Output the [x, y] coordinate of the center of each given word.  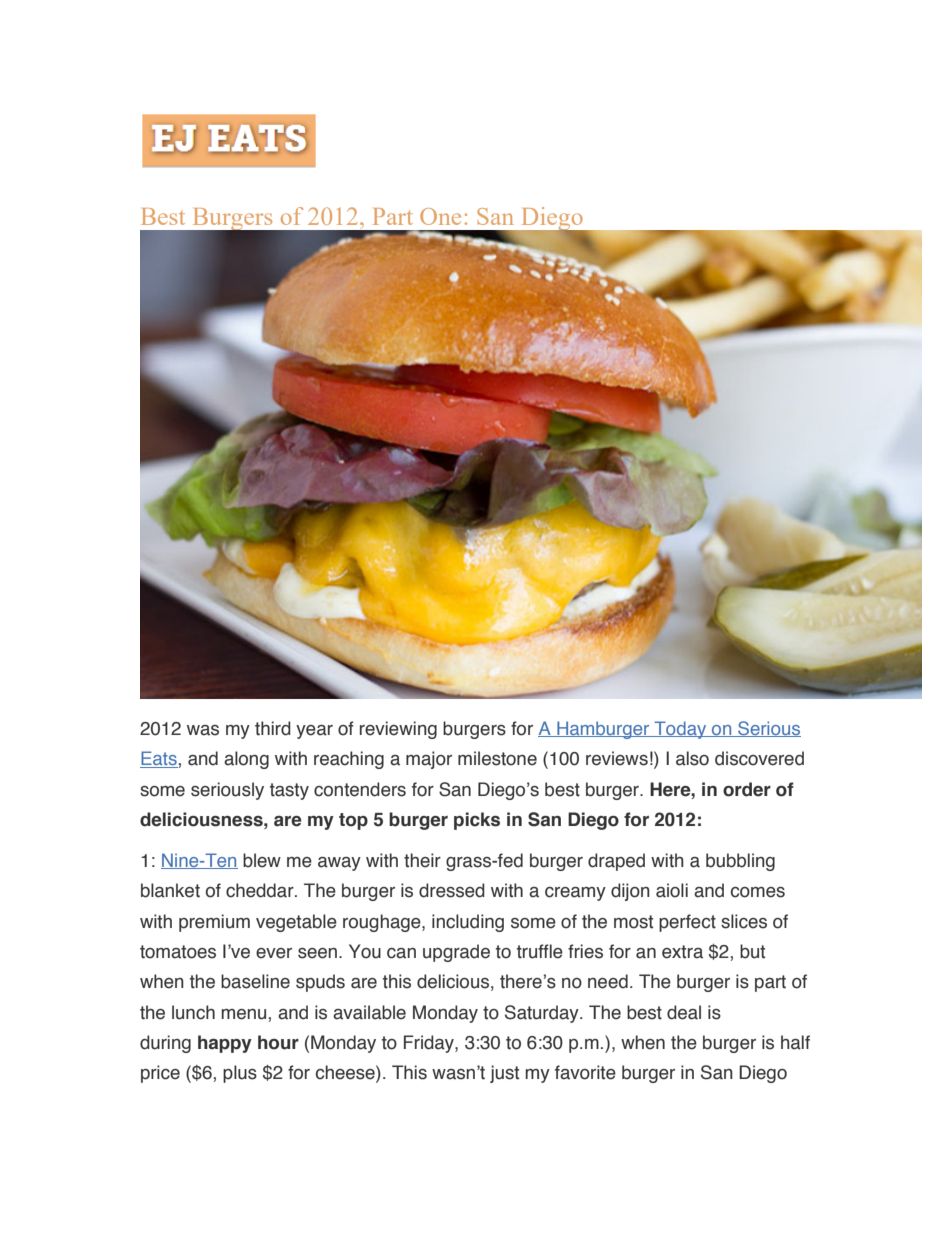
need [608, 981]
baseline [255, 981]
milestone [497, 758]
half [795, 1042]
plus [240, 1074]
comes [758, 892]
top [353, 821]
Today [680, 730]
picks [477, 821]
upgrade [456, 953]
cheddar [261, 890]
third [273, 728]
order [747, 789]
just [504, 1074]
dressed [452, 890]
